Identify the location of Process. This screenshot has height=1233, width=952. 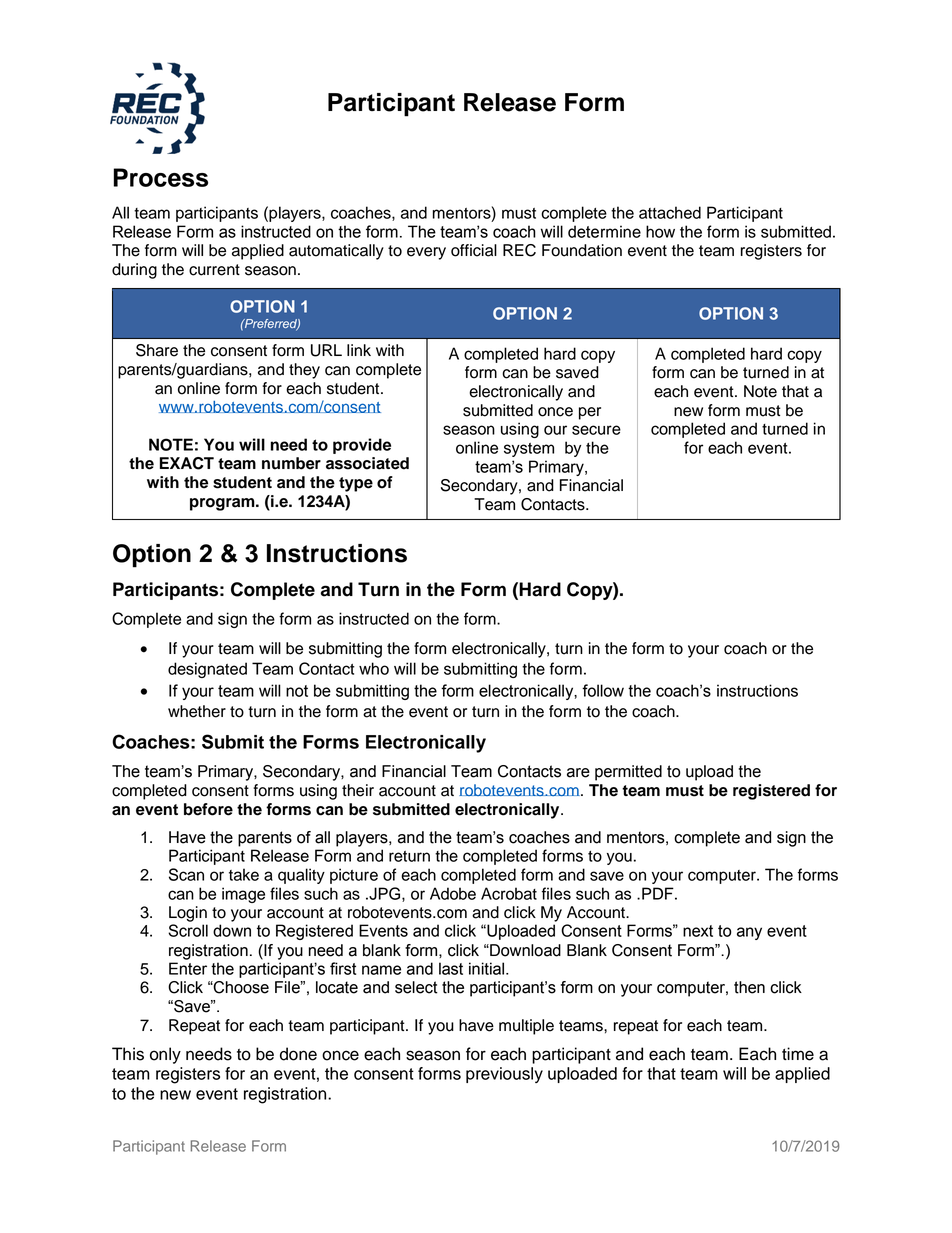
(160, 177).
